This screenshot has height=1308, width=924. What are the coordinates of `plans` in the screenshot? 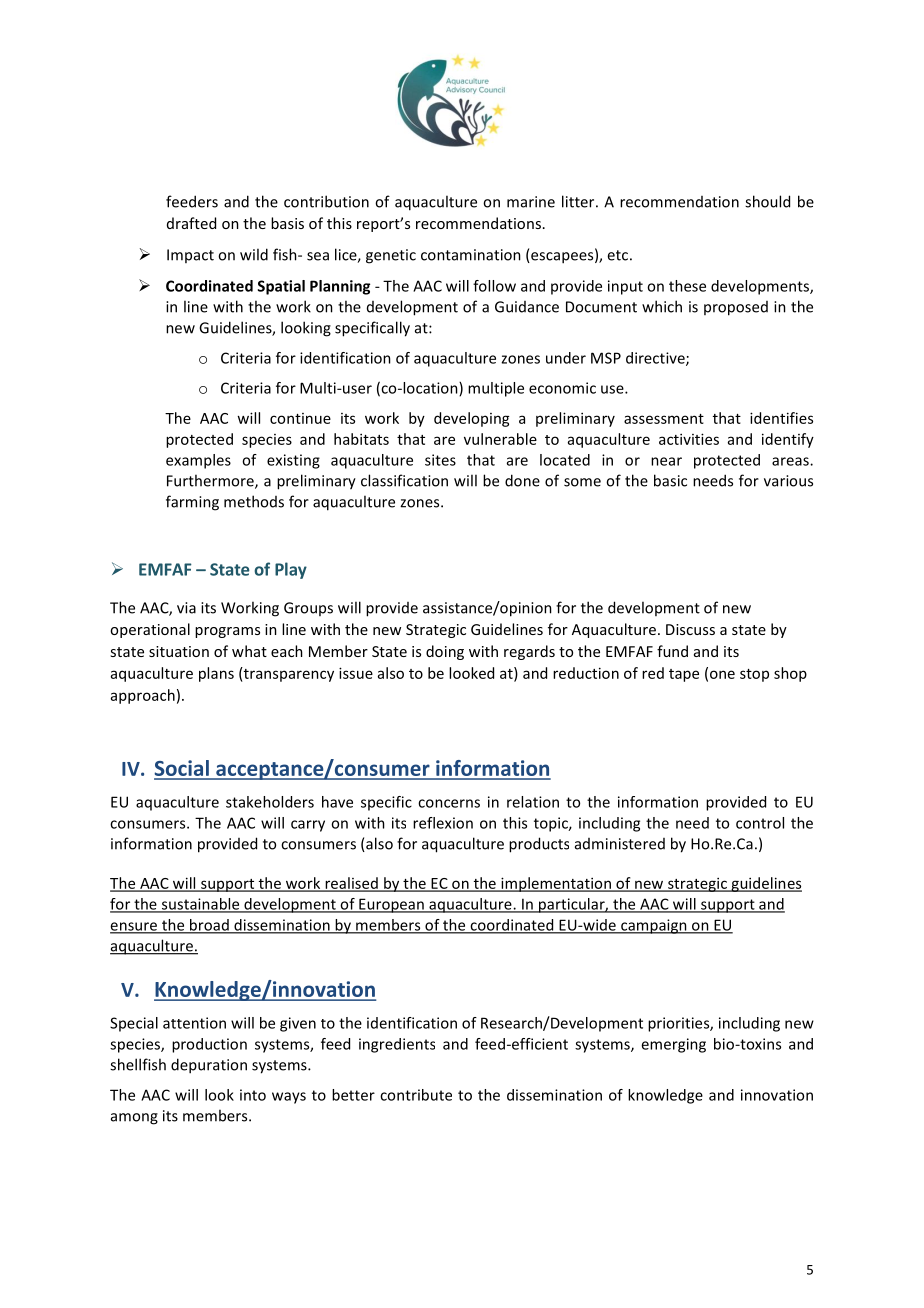 It's located at (216, 674).
